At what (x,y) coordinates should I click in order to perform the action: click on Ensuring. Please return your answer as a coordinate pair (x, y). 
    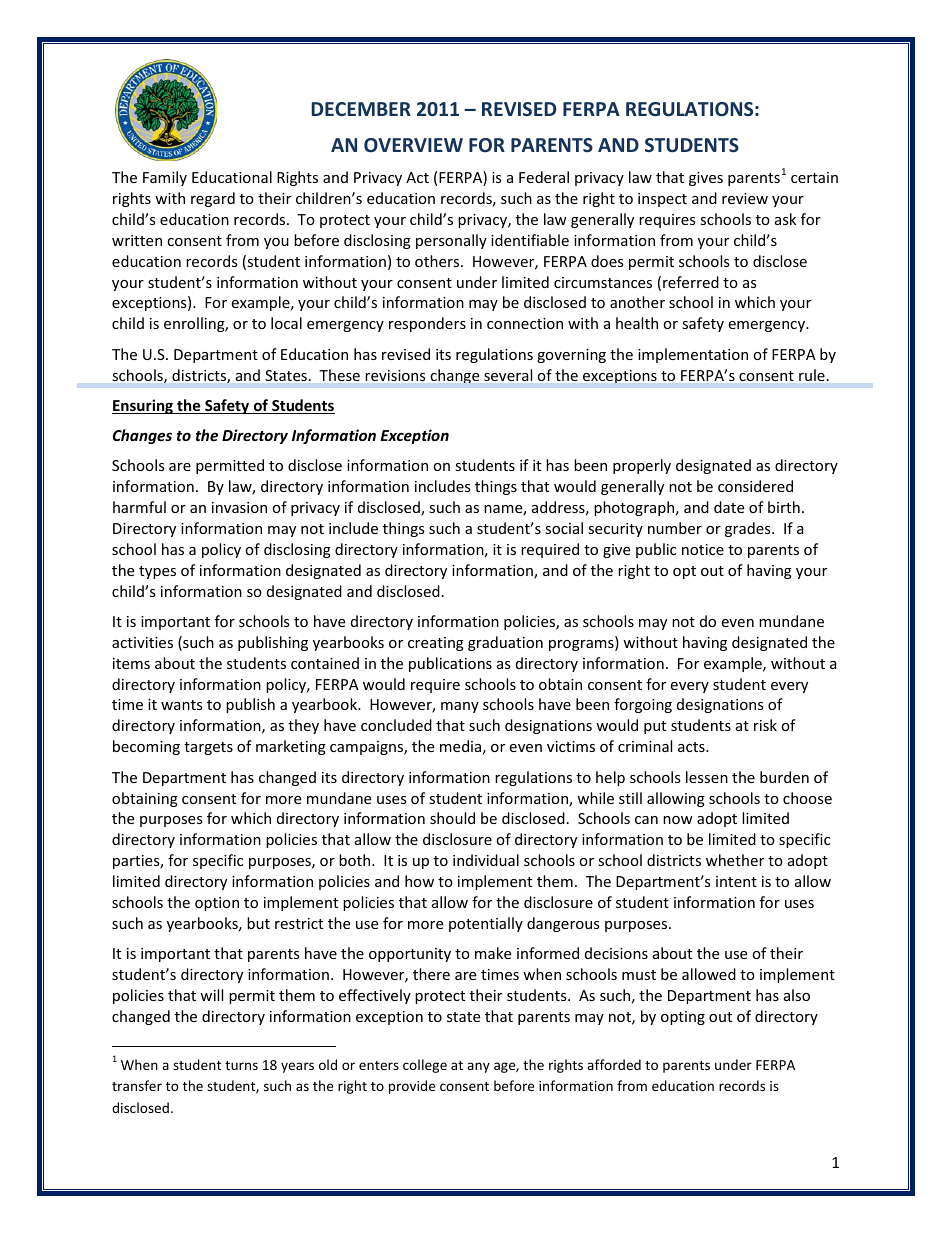
    Looking at the image, I should click on (143, 406).
